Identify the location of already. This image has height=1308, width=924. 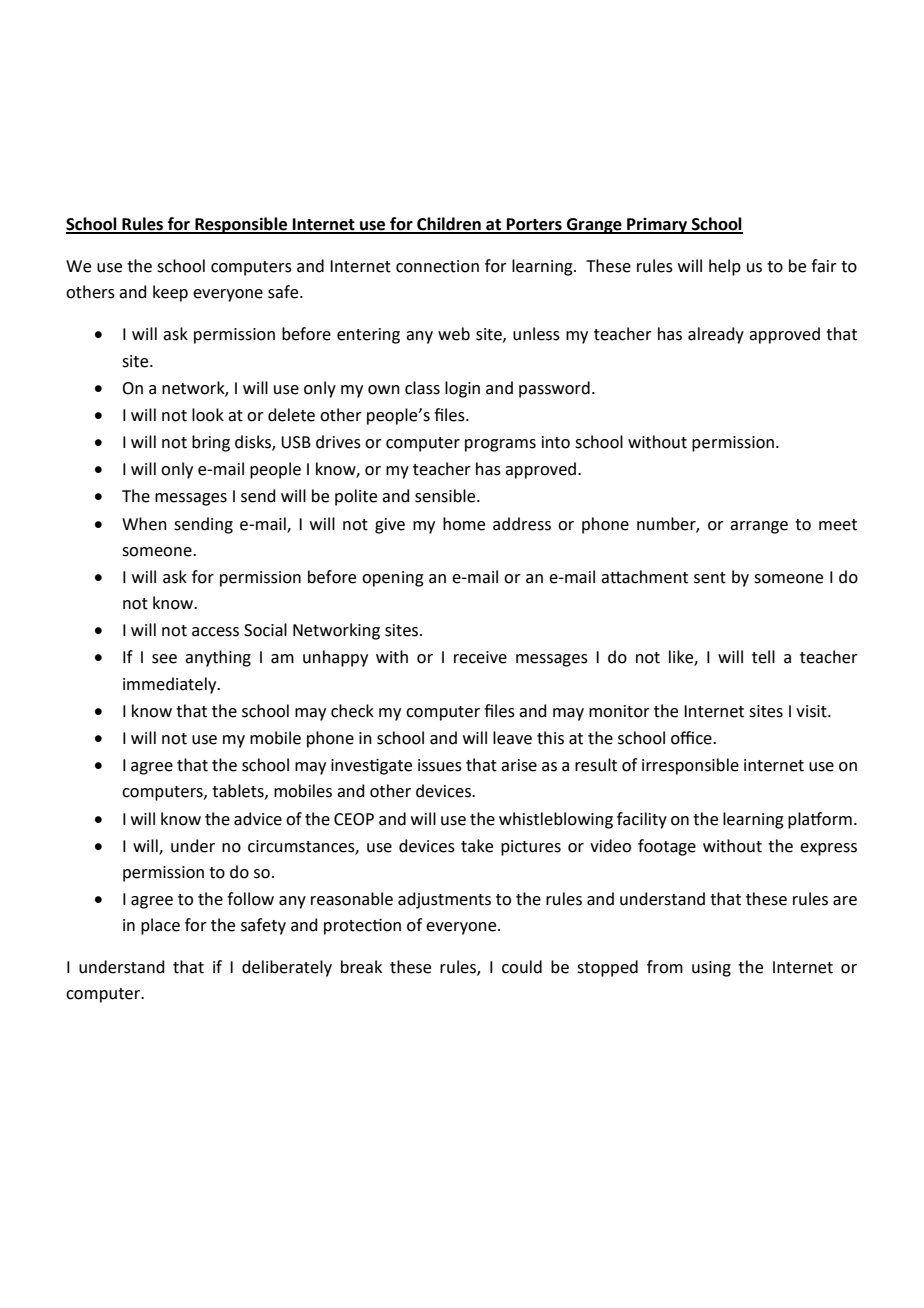
(716, 335).
